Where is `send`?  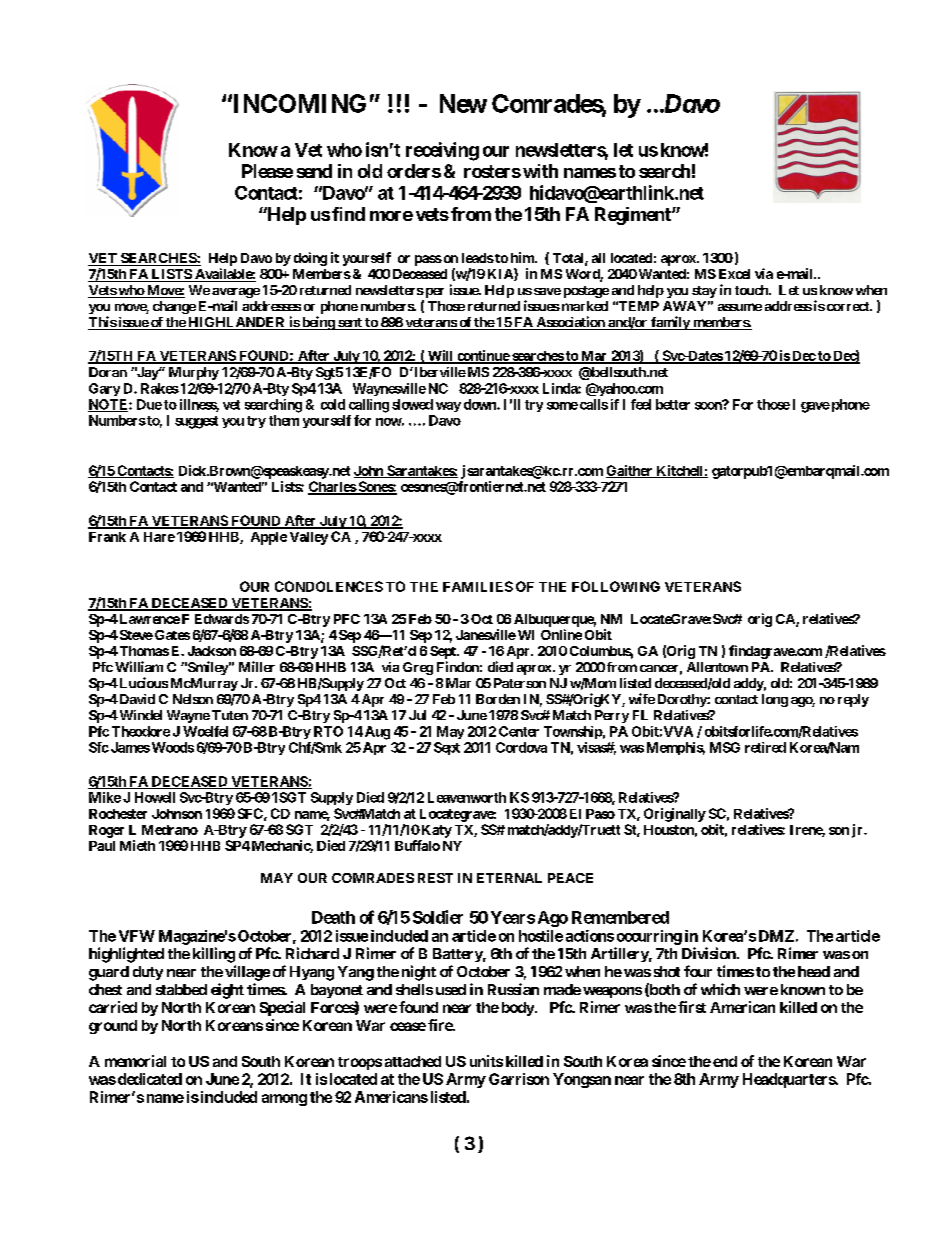 send is located at coordinates (314, 171).
